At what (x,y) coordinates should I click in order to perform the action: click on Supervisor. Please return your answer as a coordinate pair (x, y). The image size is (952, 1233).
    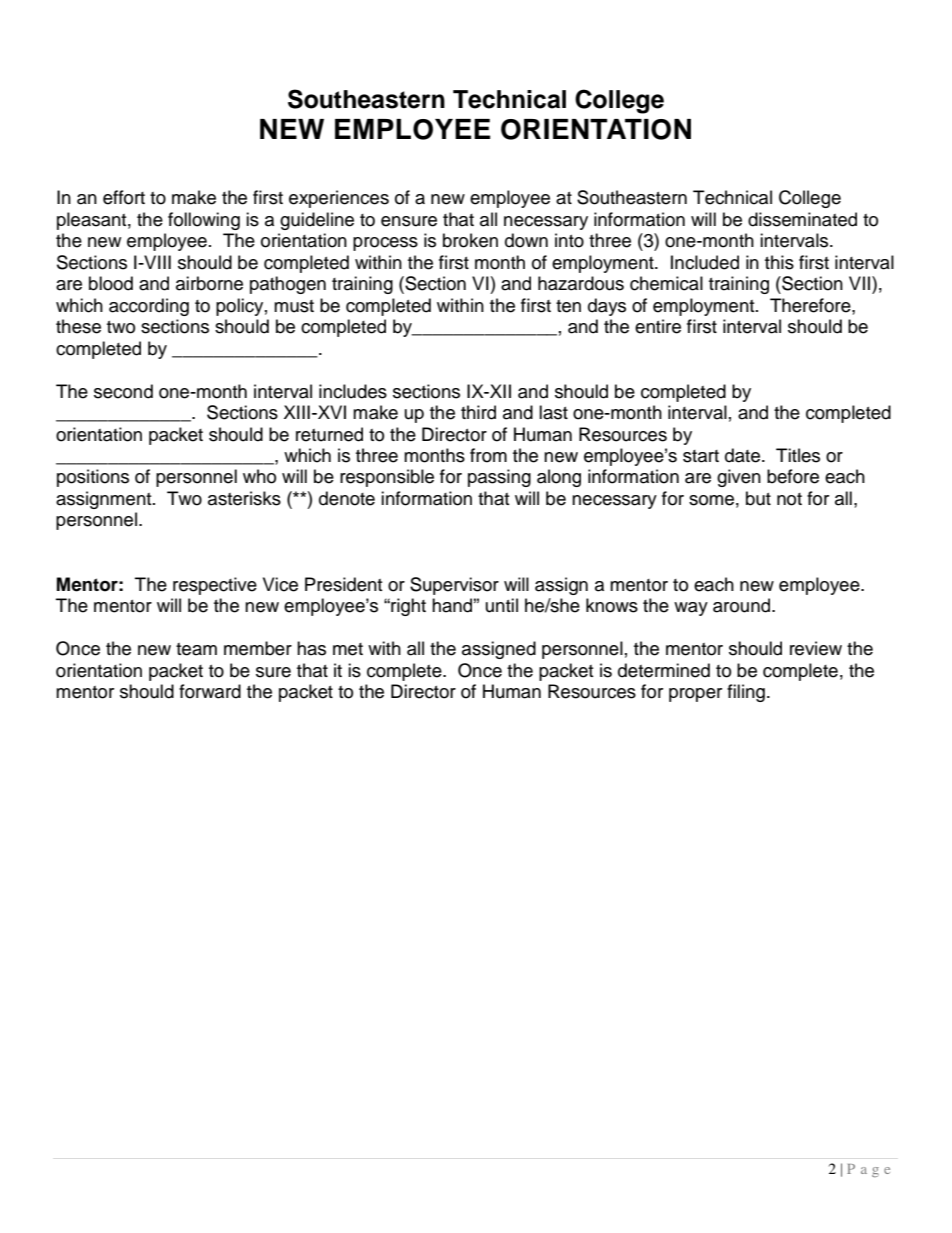
    Looking at the image, I should click on (454, 586).
